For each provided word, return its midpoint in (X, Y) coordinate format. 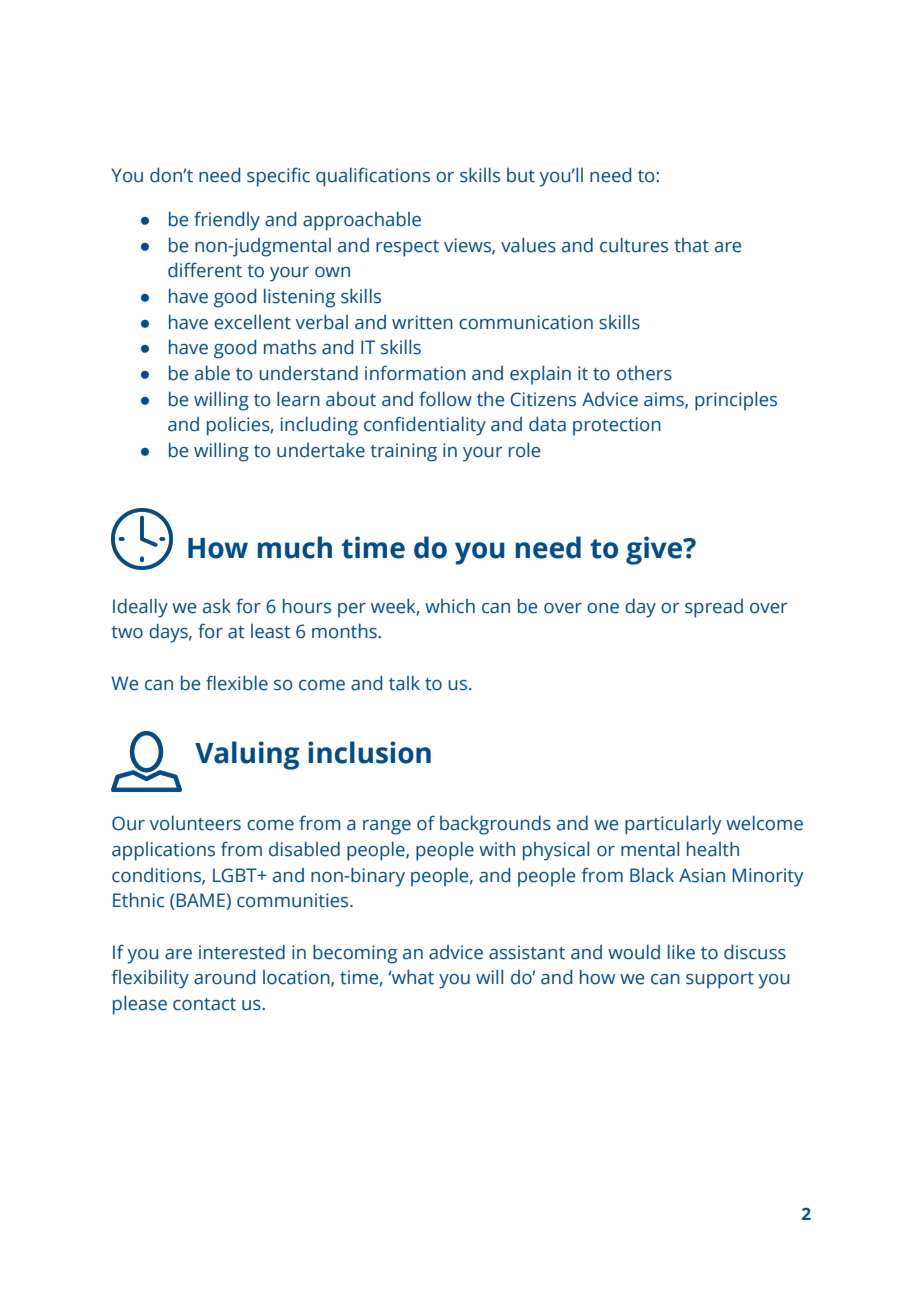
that (692, 245)
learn (298, 399)
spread (714, 608)
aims (665, 400)
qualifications (373, 177)
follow (445, 399)
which (450, 606)
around (224, 977)
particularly (673, 825)
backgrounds (495, 825)
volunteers (195, 823)
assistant (527, 952)
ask (217, 606)
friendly (227, 221)
